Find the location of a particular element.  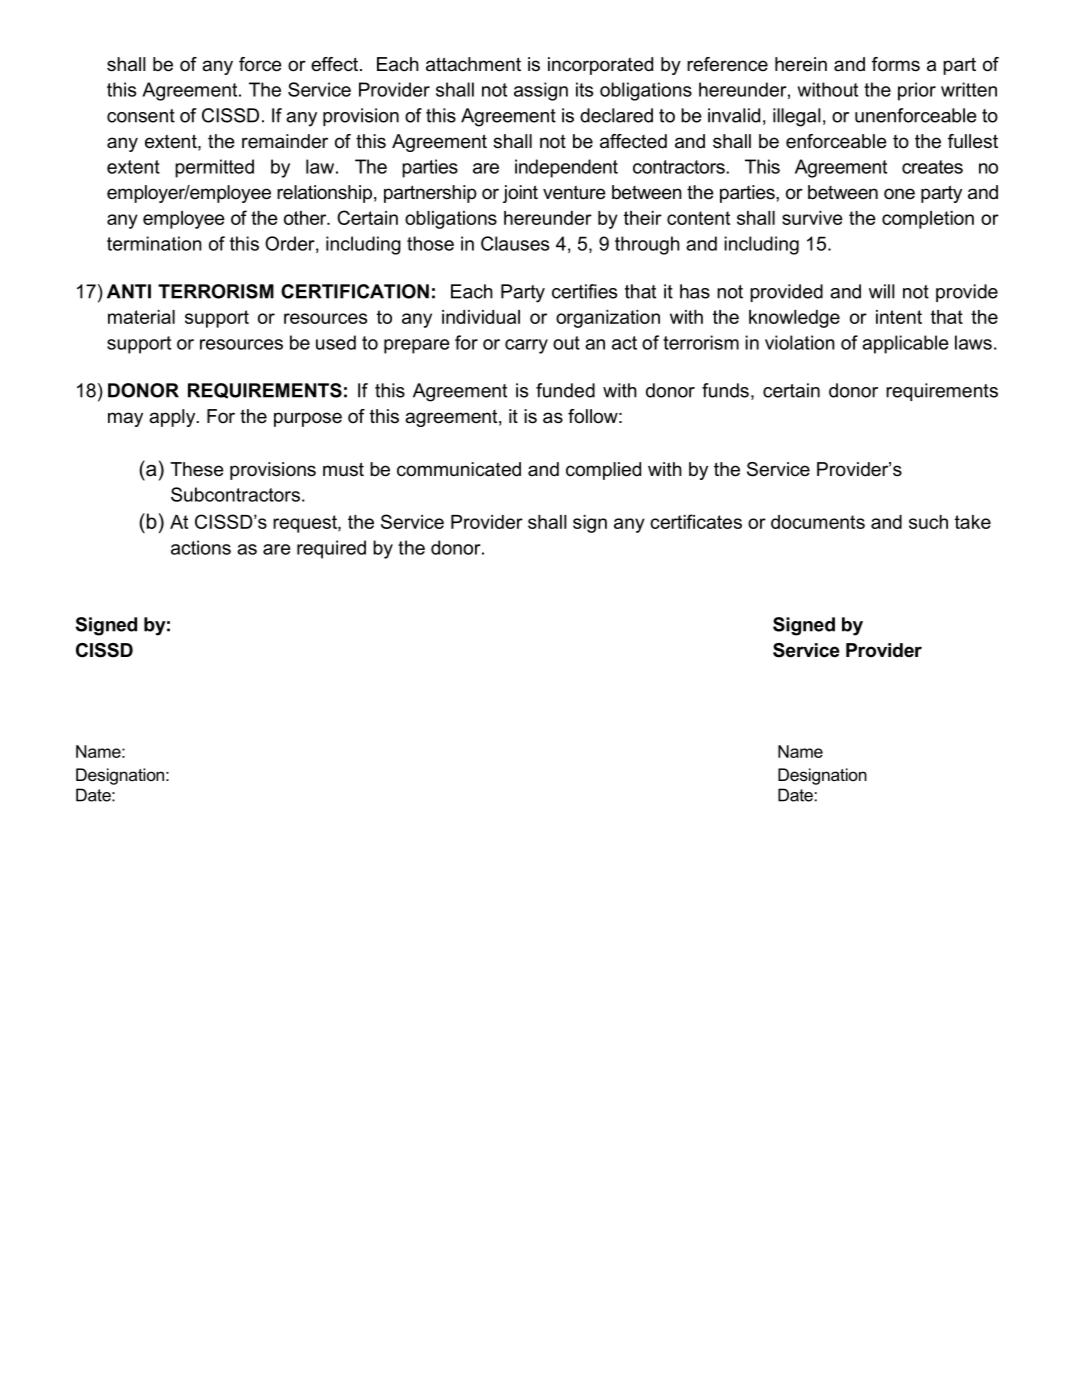

carry is located at coordinates (526, 346).
